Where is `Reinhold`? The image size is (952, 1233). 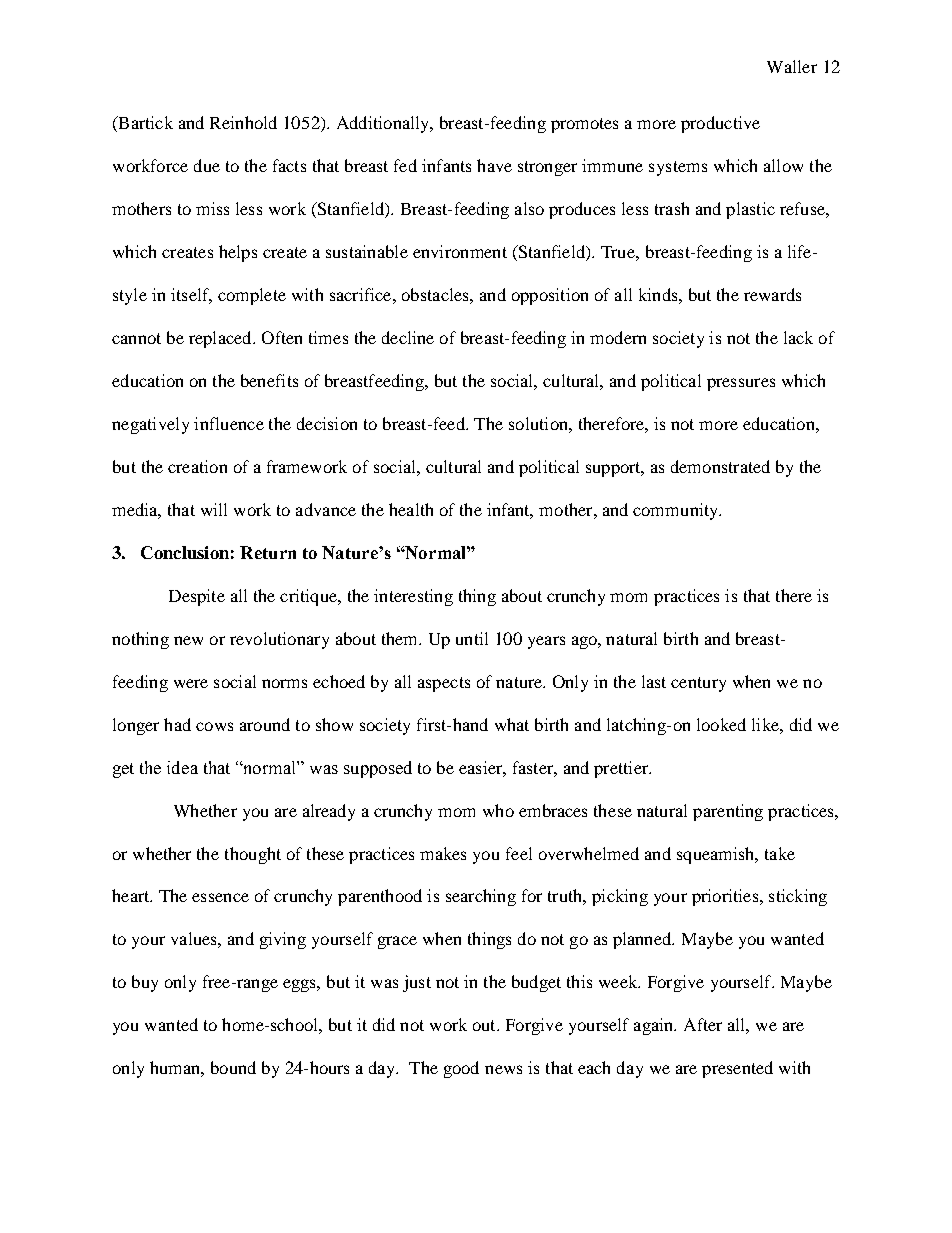 Reinhold is located at coordinates (243, 122).
